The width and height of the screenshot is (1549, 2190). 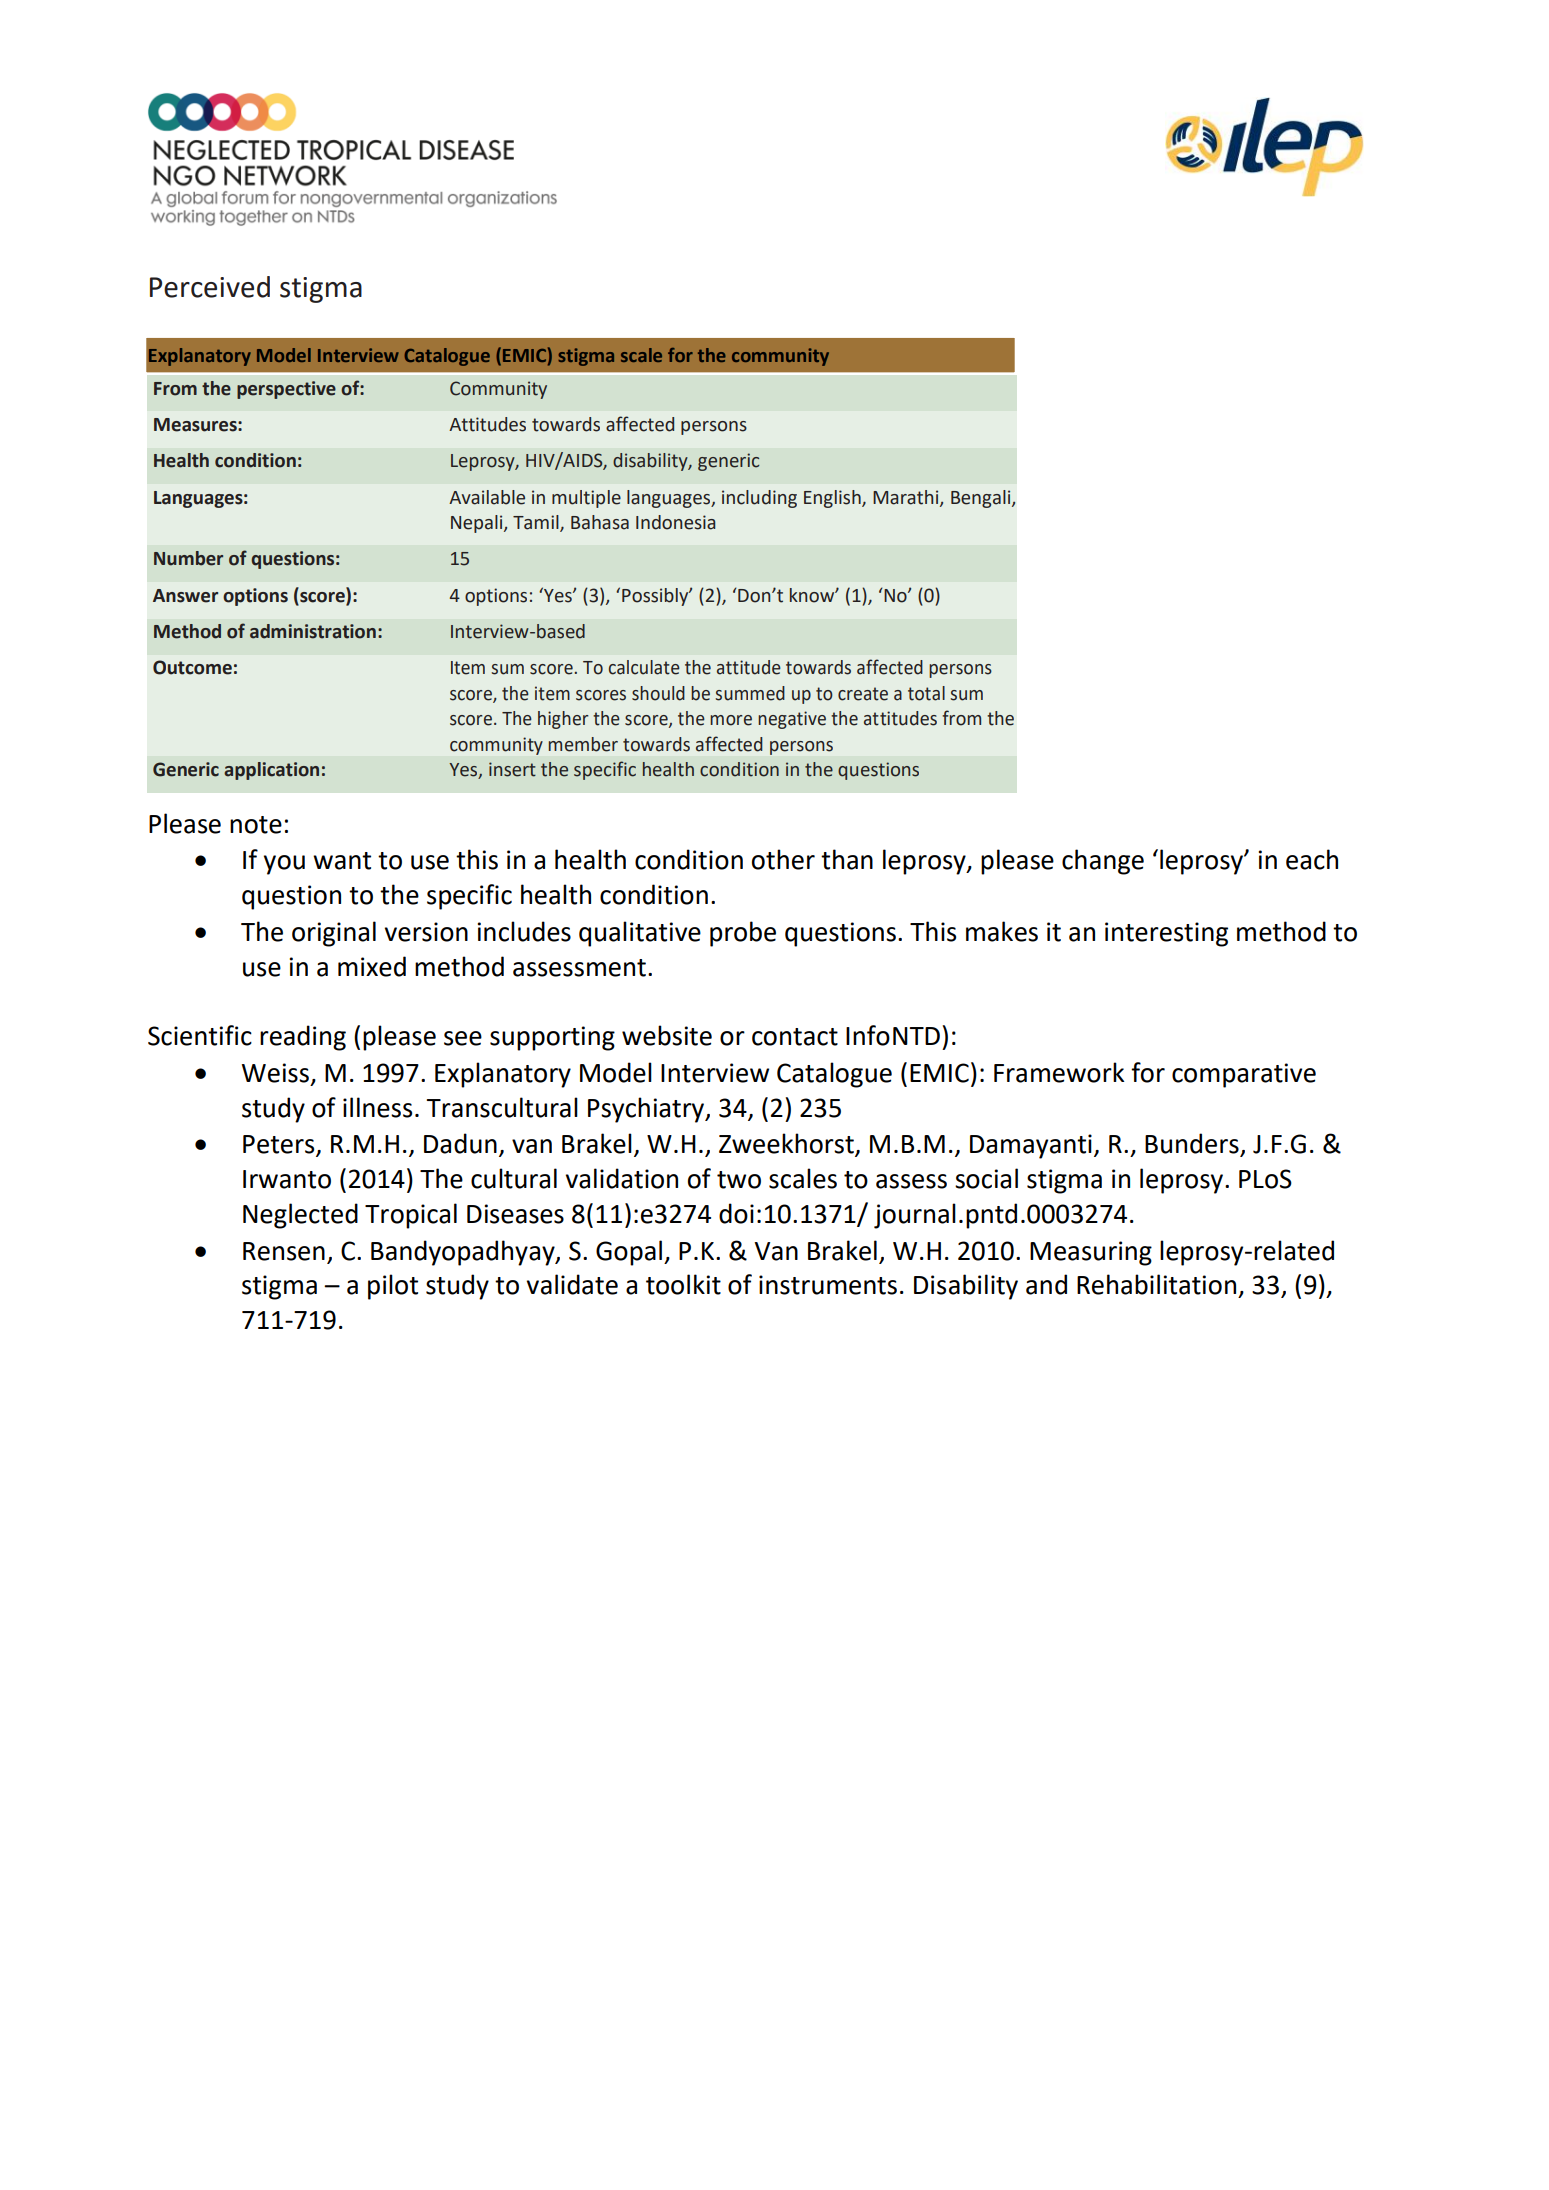 What do you see at coordinates (982, 499) in the screenshot?
I see `Bengali` at bounding box center [982, 499].
